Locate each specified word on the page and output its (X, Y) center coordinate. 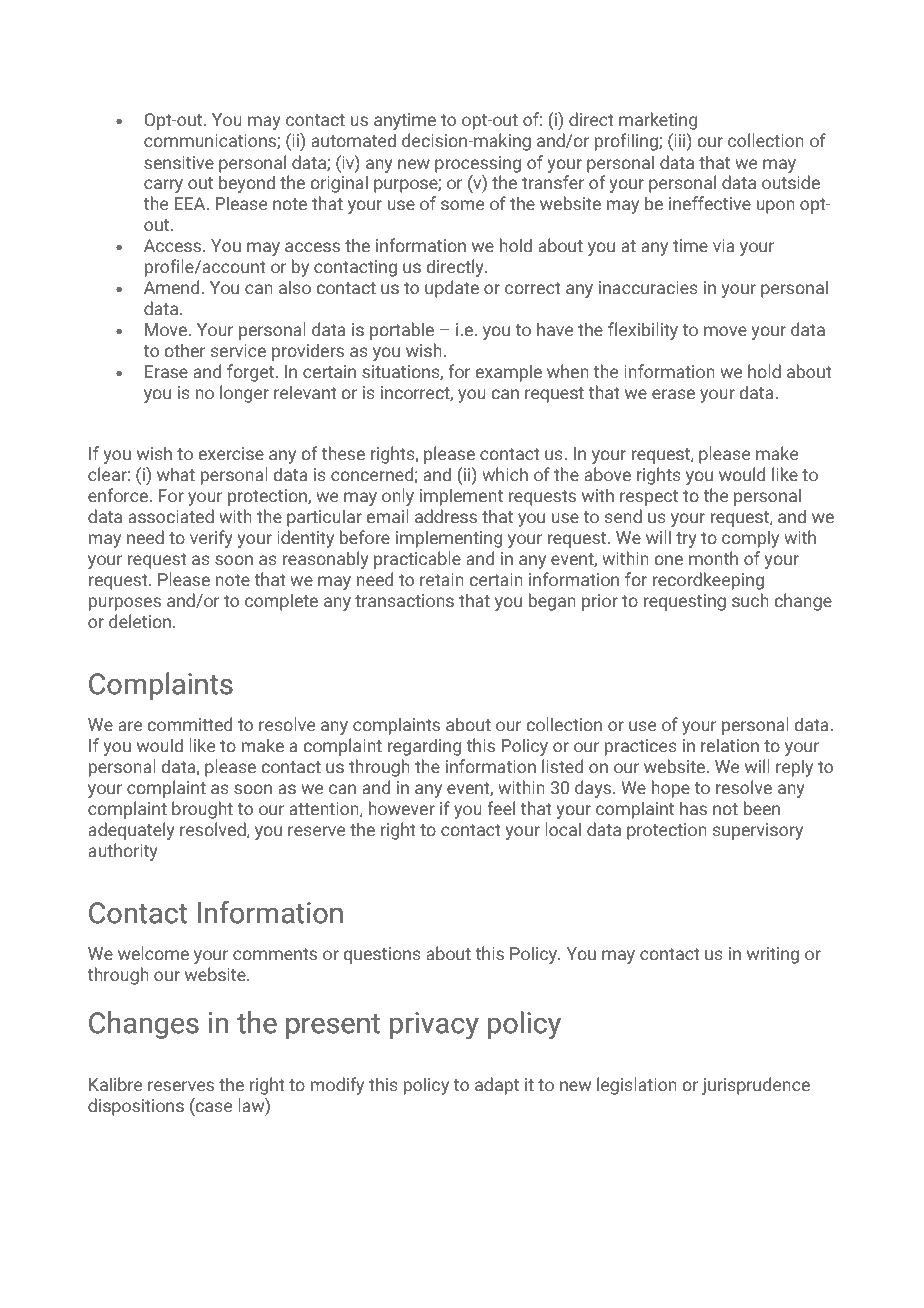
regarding (424, 747)
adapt (497, 1086)
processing (478, 164)
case (213, 1107)
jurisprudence (756, 1086)
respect (649, 498)
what (176, 474)
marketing (658, 121)
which (505, 474)
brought (202, 810)
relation (730, 745)
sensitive (179, 163)
